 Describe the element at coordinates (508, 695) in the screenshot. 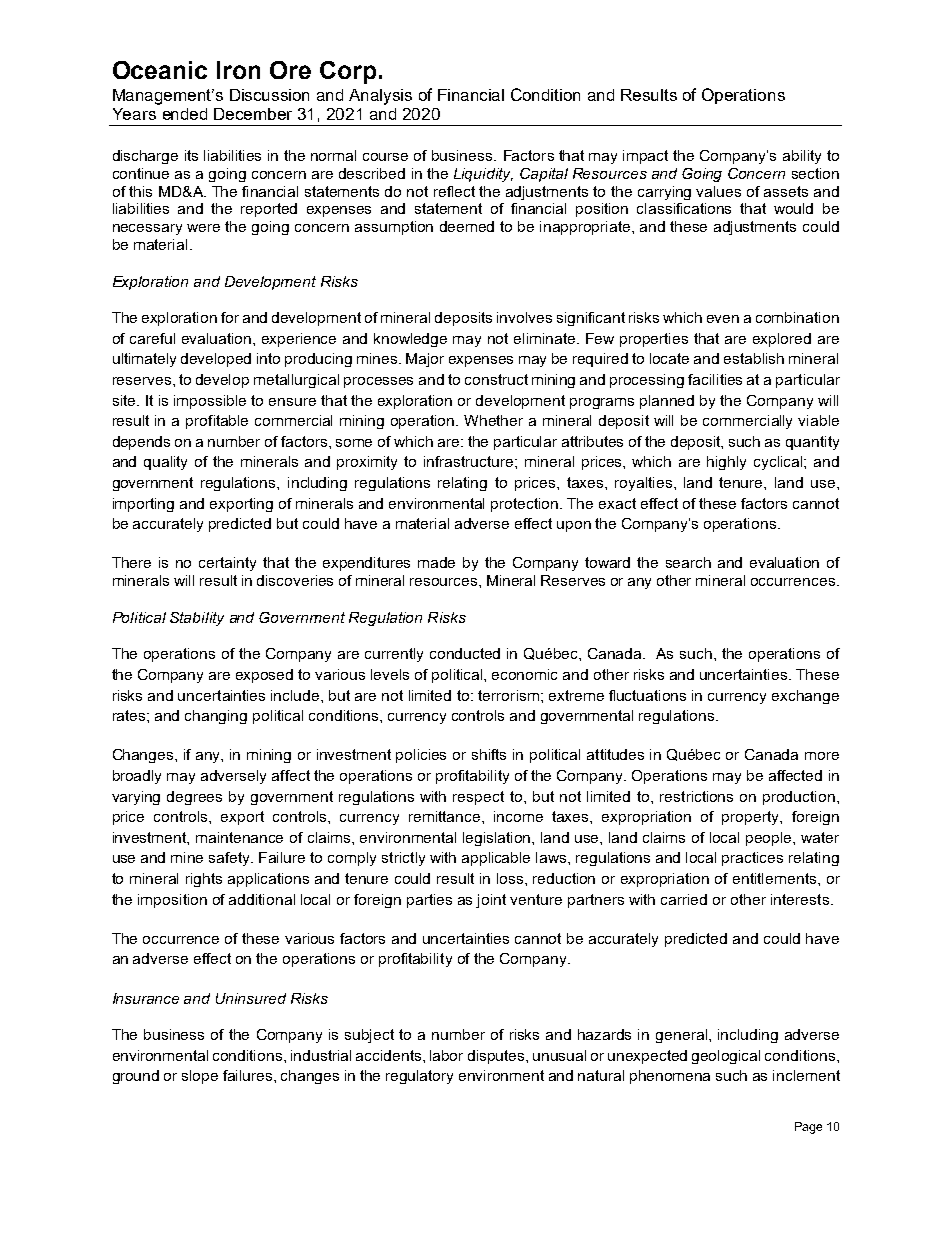

I see `terrorism` at that location.
